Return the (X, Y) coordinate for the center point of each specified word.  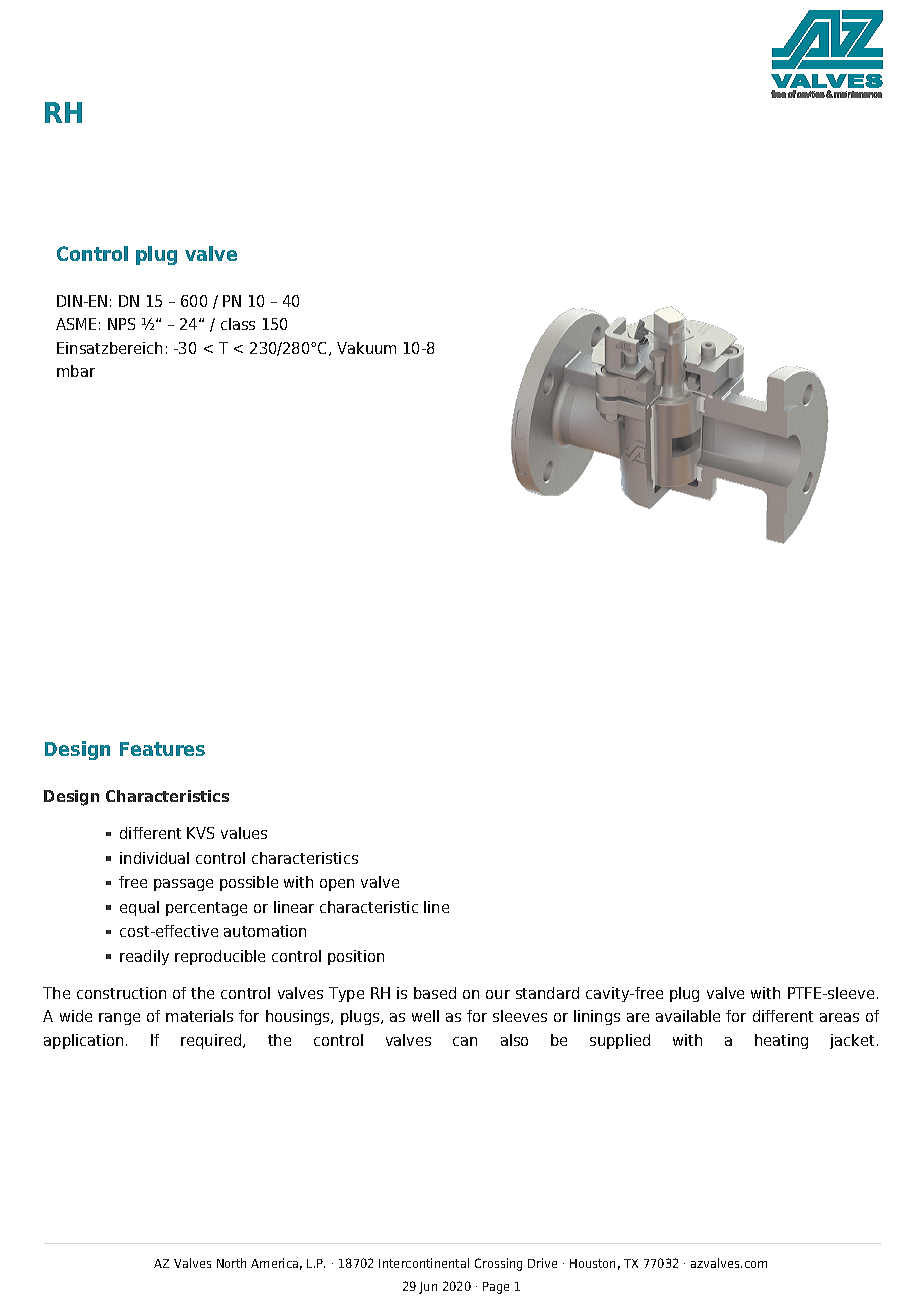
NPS (121, 324)
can (465, 1041)
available (688, 1016)
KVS (200, 833)
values (244, 833)
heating (781, 1041)
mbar (76, 371)
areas (839, 1017)
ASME (76, 324)
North (231, 1263)
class (238, 324)
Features (162, 749)
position (356, 957)
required (212, 1041)
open (337, 885)
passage (183, 885)
